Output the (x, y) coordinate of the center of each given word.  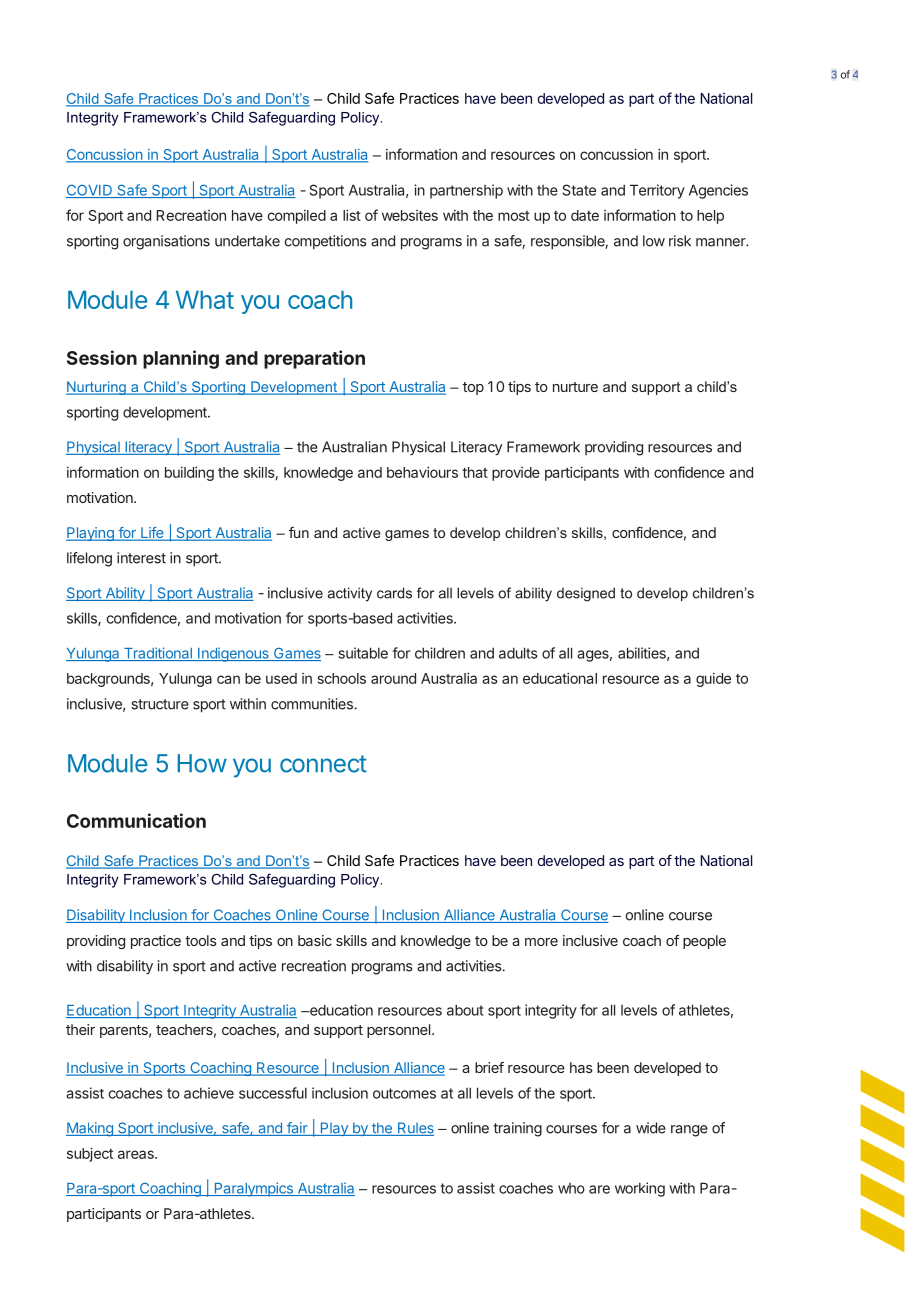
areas (137, 1154)
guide (713, 680)
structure (160, 704)
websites (410, 215)
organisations (166, 242)
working (640, 1189)
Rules (414, 1129)
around (393, 678)
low (654, 241)
